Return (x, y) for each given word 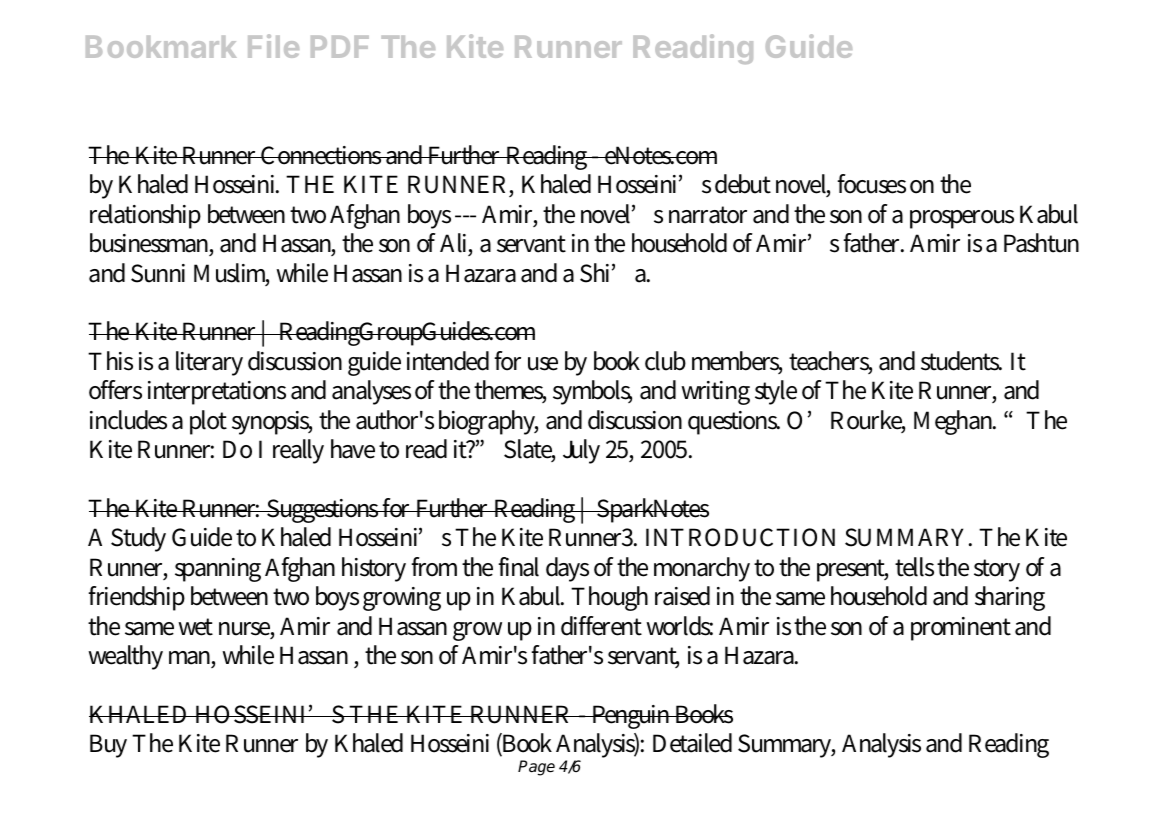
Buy (108, 746)
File (273, 46)
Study (138, 539)
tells (914, 567)
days (567, 569)
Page (536, 768)
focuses (871, 184)
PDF (340, 47)
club (665, 361)
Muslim (231, 274)
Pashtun (1041, 243)
